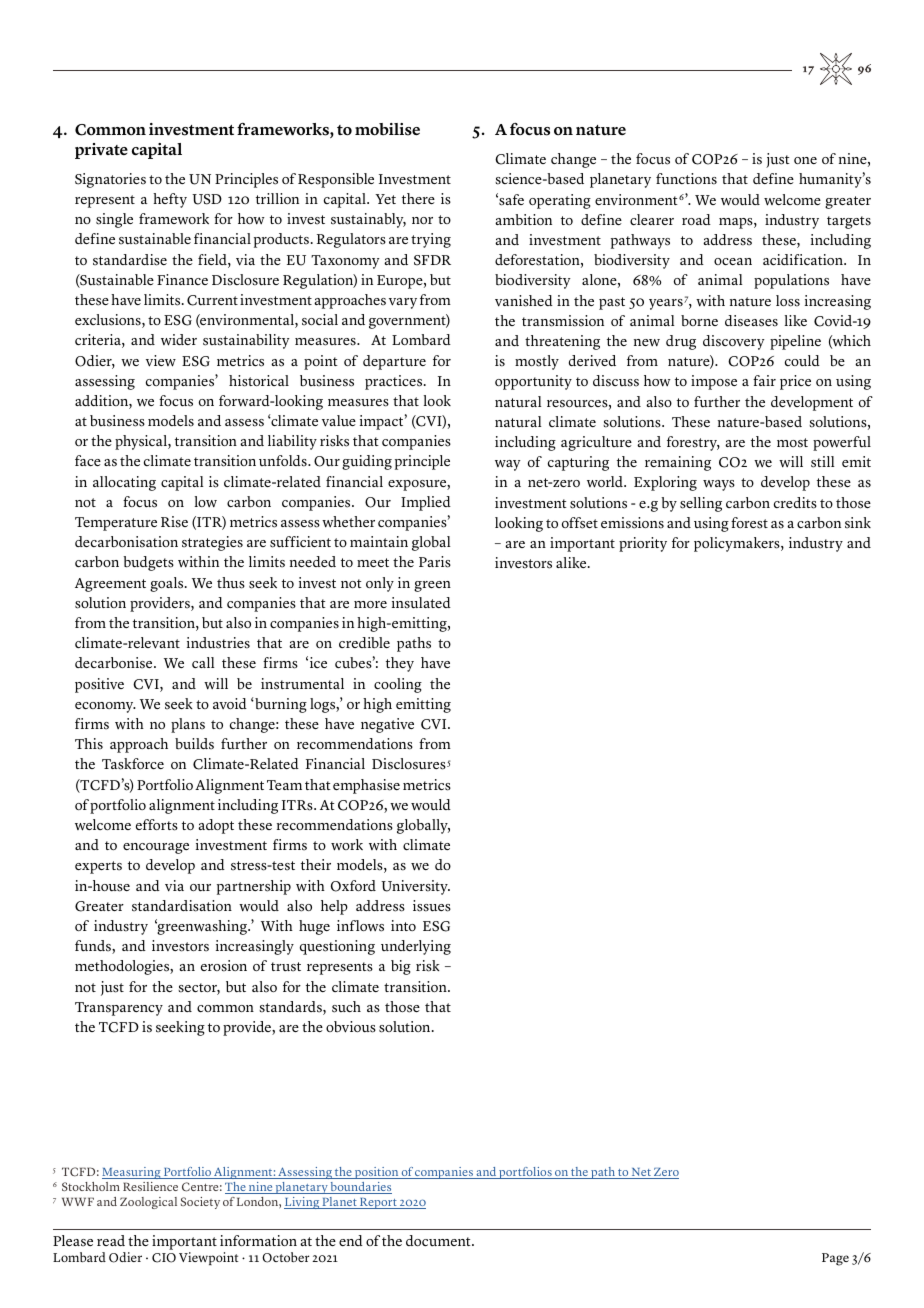  I want to click on functions, so click(686, 179).
